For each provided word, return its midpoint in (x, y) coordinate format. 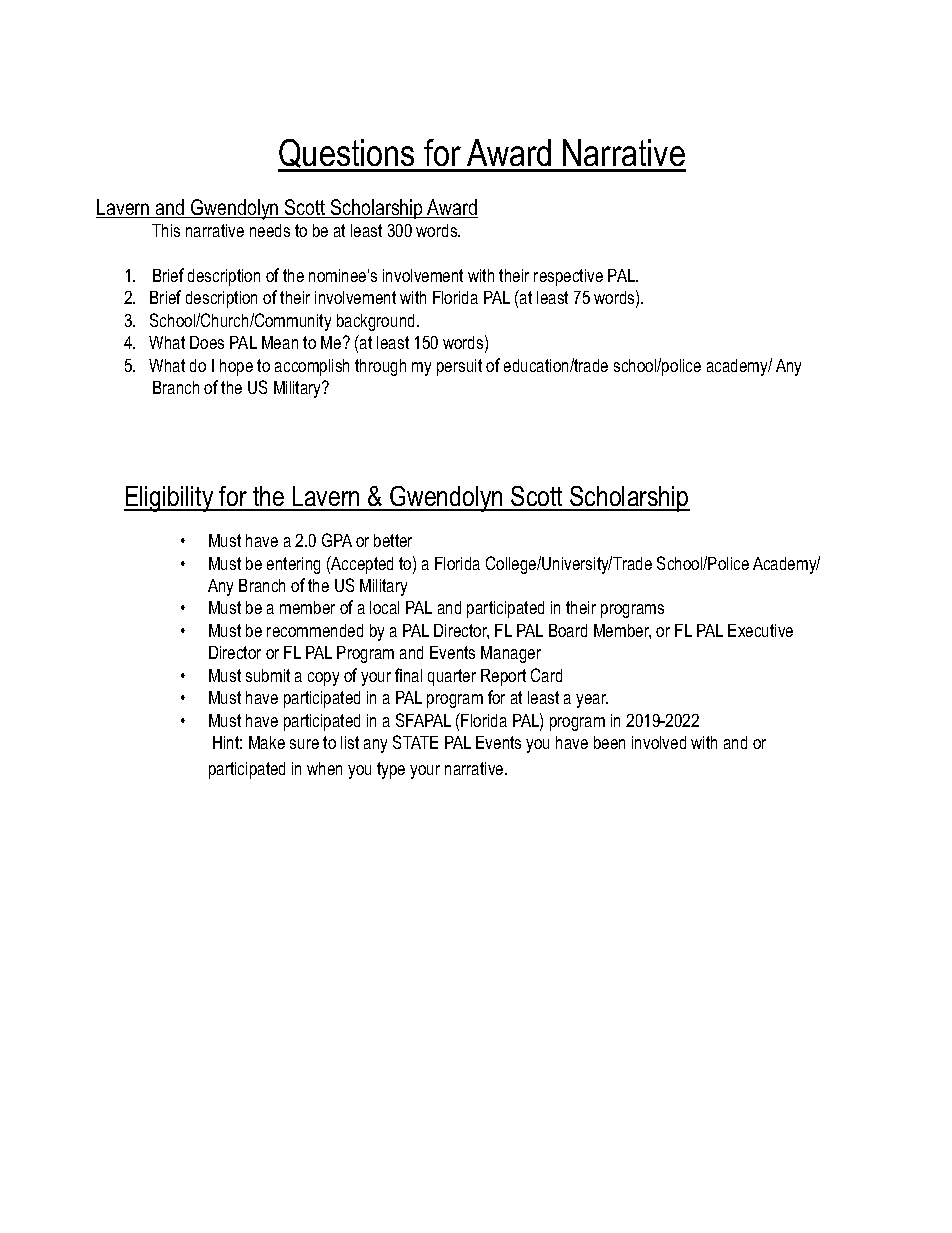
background (375, 322)
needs (270, 230)
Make (267, 742)
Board (568, 630)
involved (659, 742)
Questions (347, 155)
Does (207, 342)
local (384, 607)
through (380, 367)
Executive (760, 630)
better (393, 540)
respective (568, 277)
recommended (315, 630)
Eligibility (170, 499)
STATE (415, 742)
